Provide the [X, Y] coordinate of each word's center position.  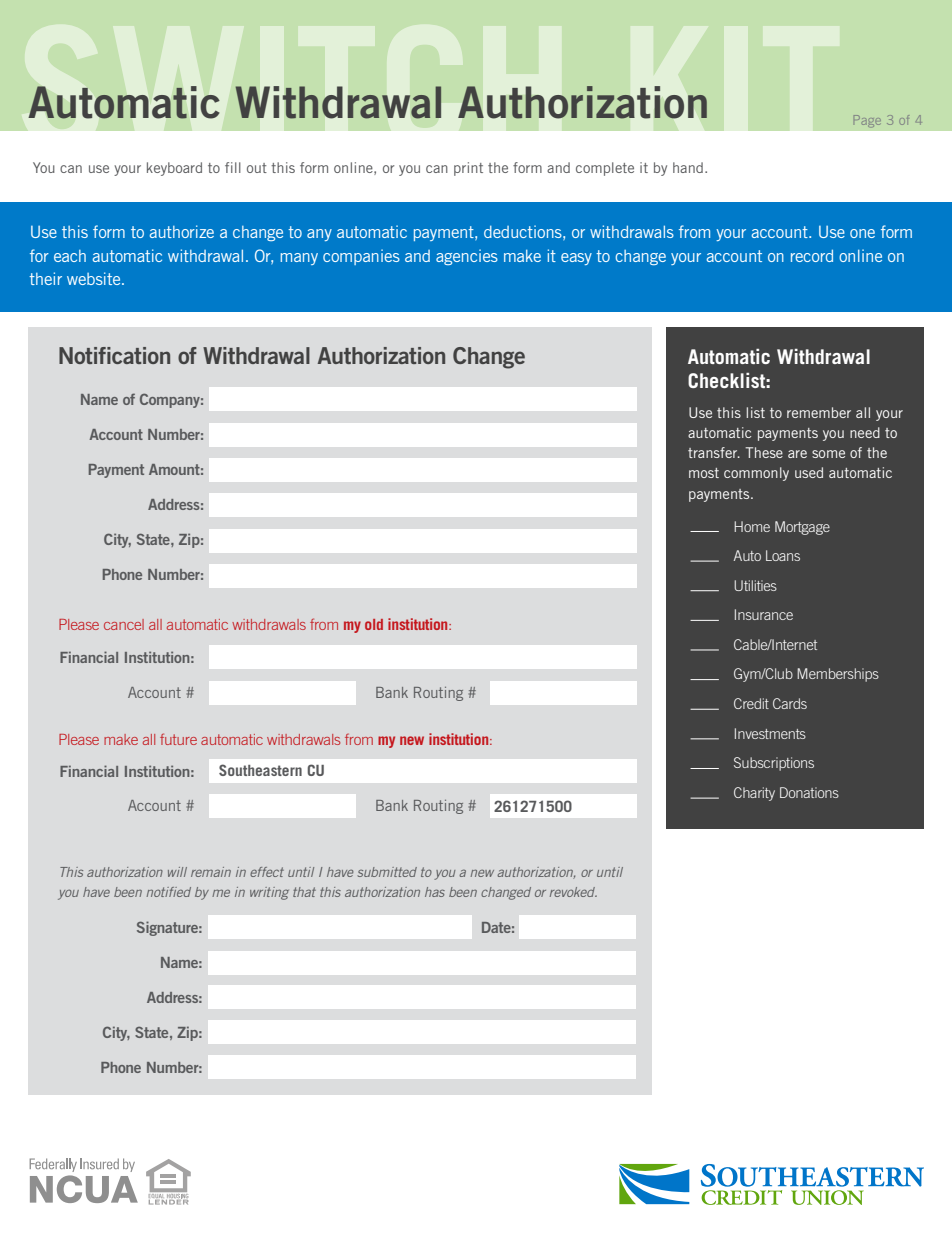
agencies [467, 257]
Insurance [764, 614]
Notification [114, 355]
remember [819, 412]
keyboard [174, 169]
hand [688, 167]
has [435, 892]
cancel [124, 624]
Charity [754, 794]
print [468, 169]
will [177, 872]
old [374, 624]
